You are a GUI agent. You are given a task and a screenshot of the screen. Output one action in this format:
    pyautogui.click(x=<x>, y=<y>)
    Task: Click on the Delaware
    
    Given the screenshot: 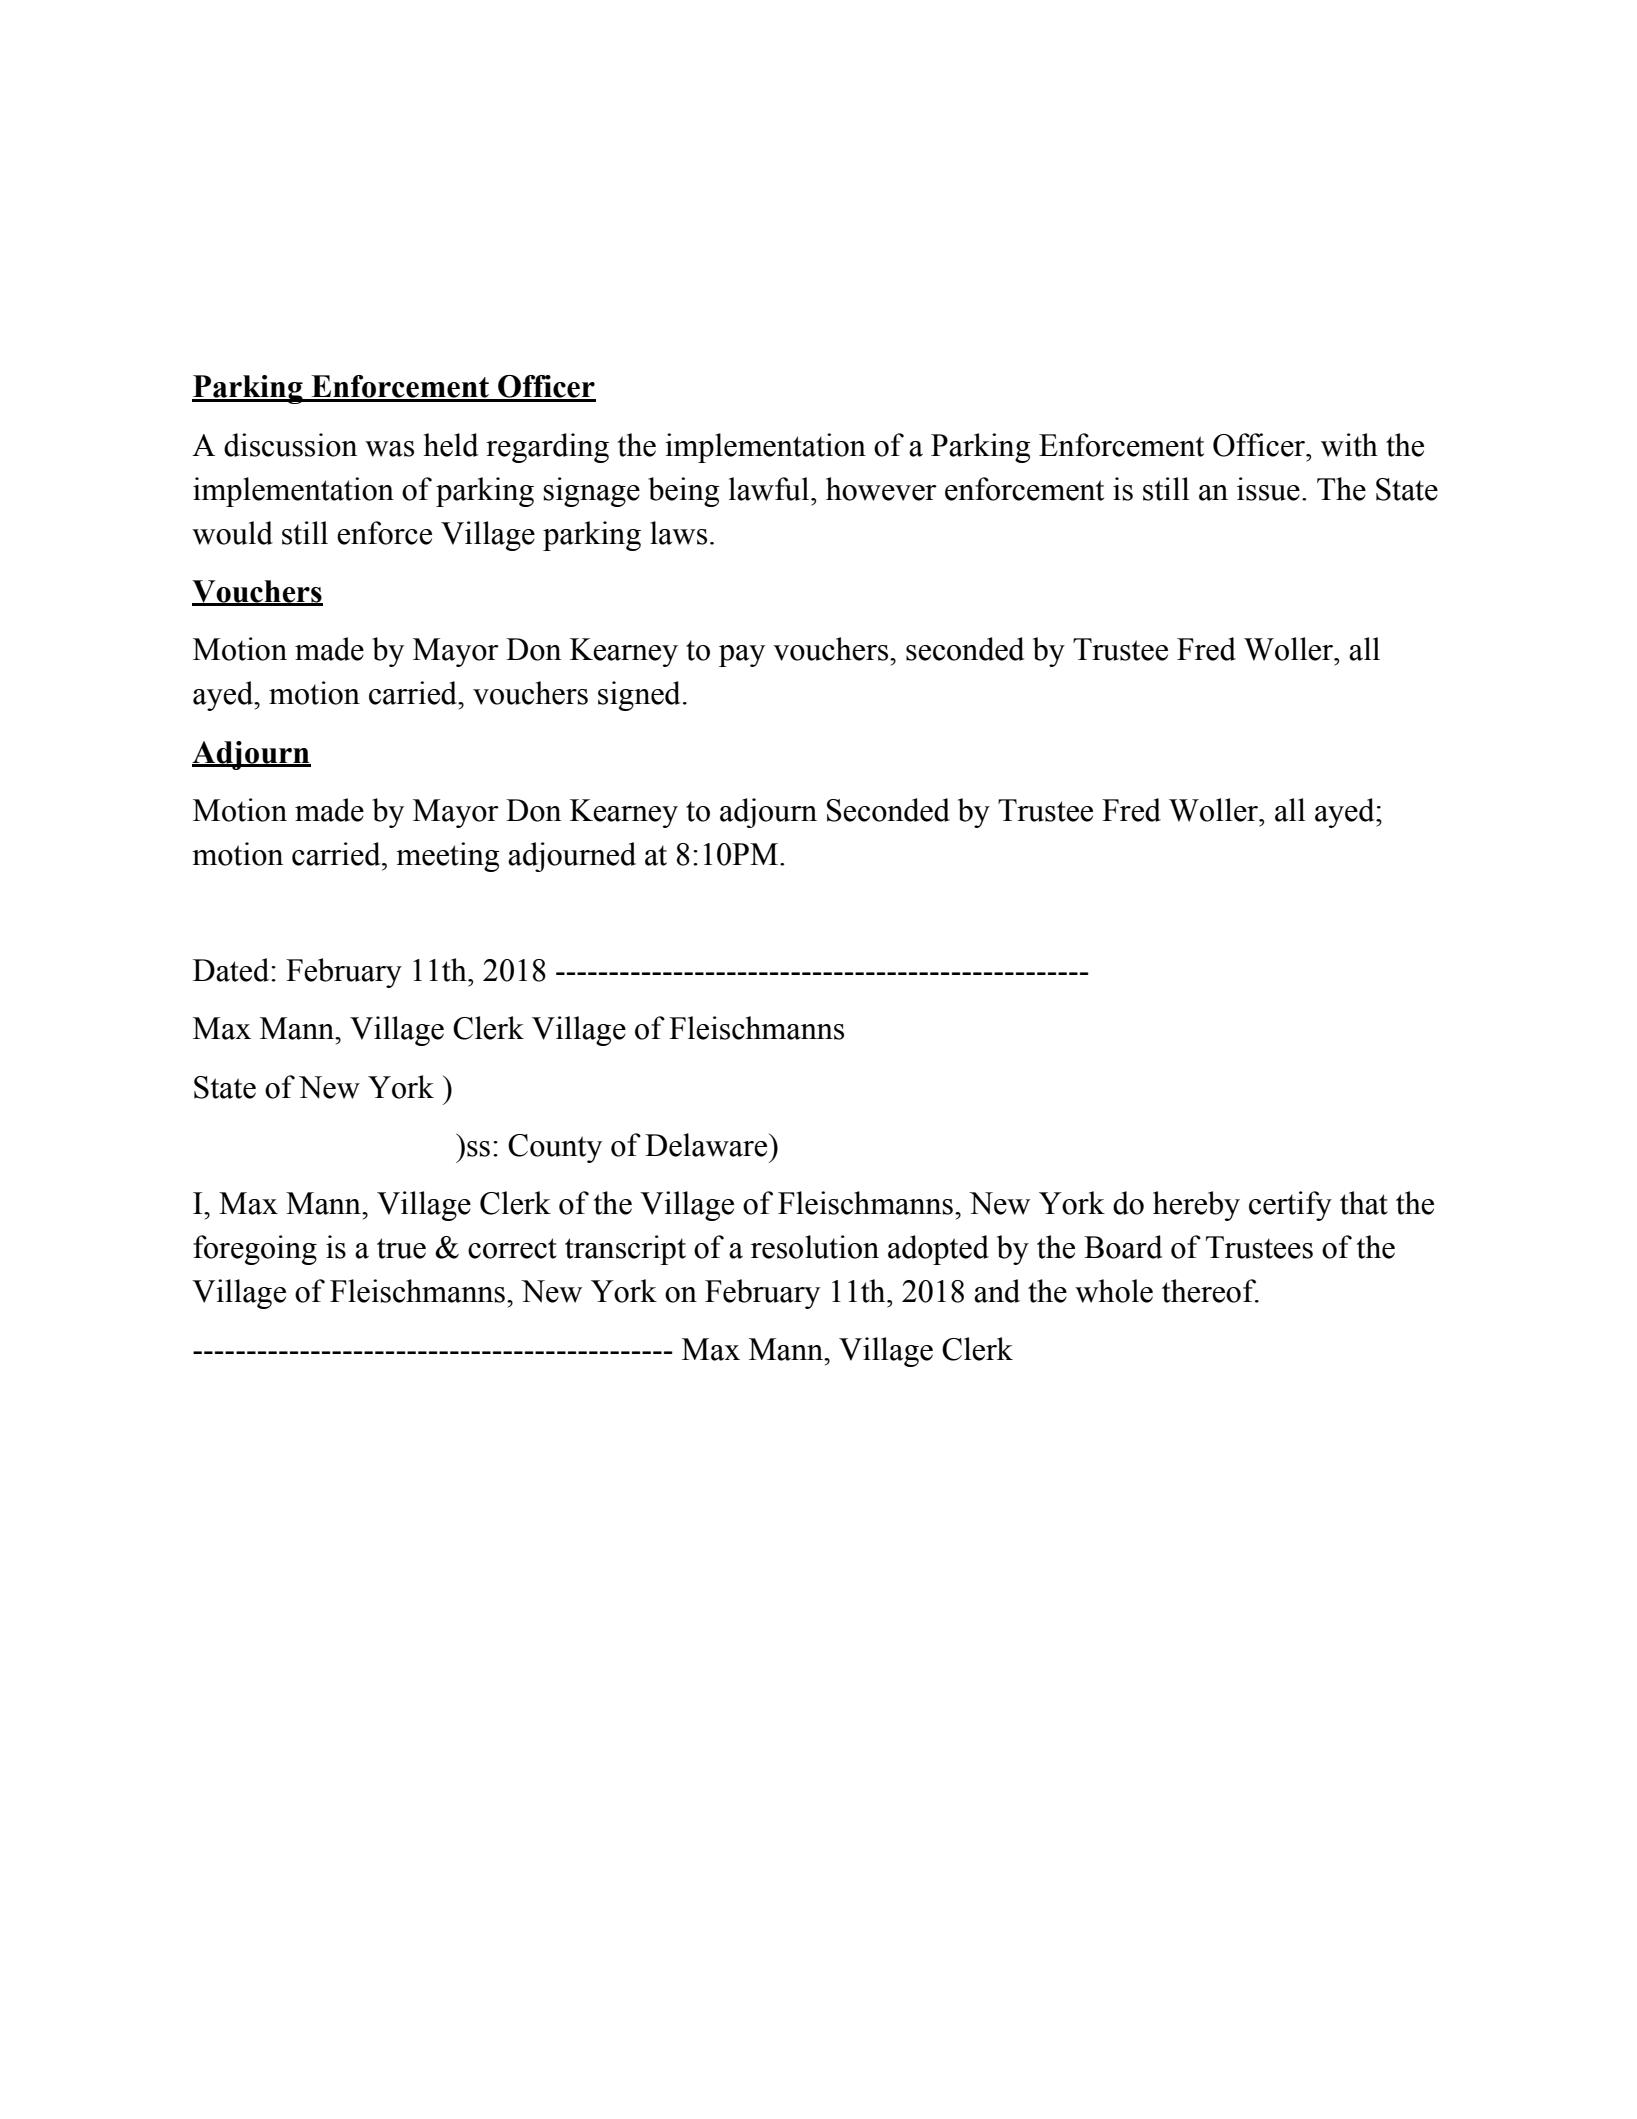 What is the action you would take?
    pyautogui.click(x=707, y=1145)
